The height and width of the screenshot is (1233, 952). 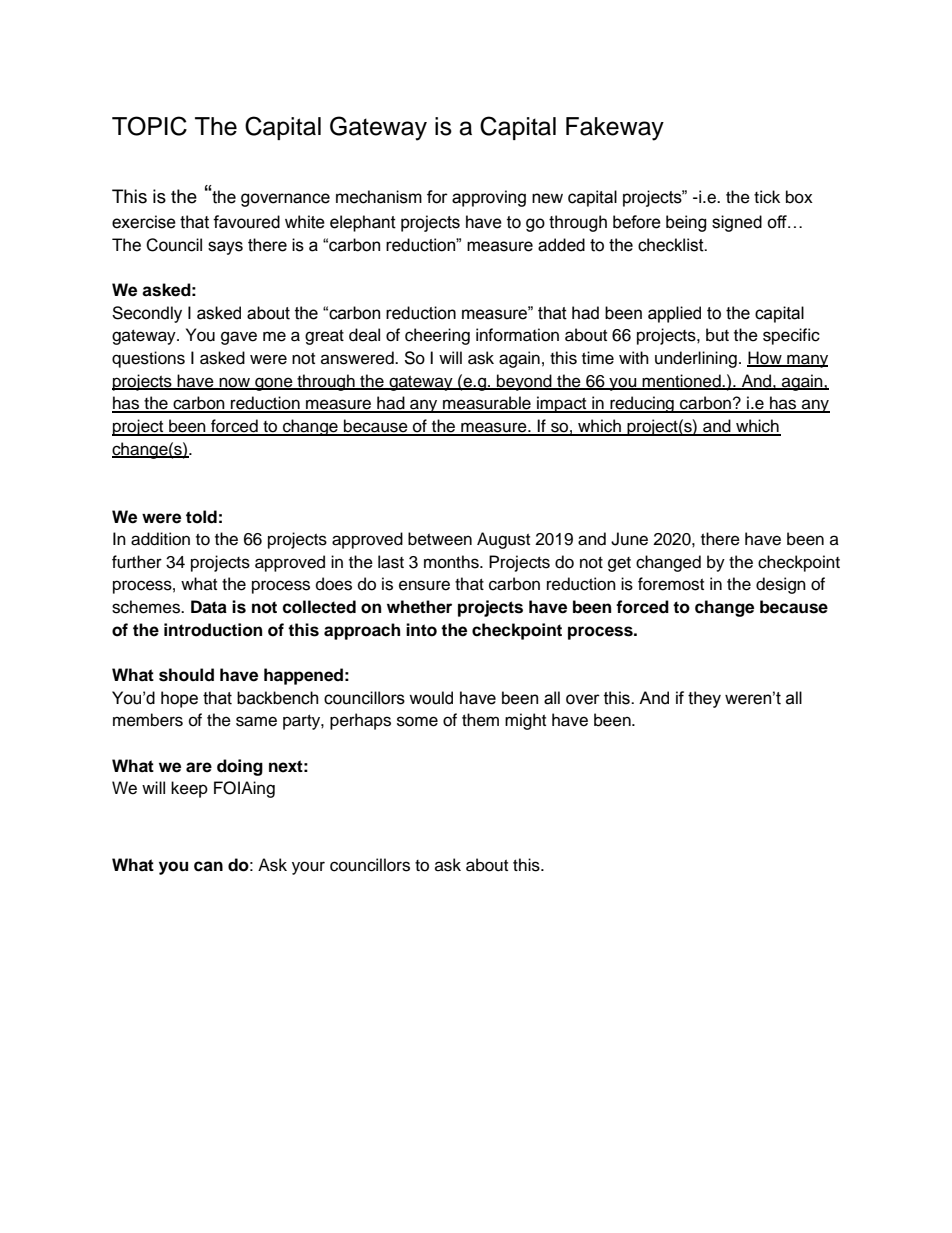 I want to click on Data, so click(x=209, y=607).
